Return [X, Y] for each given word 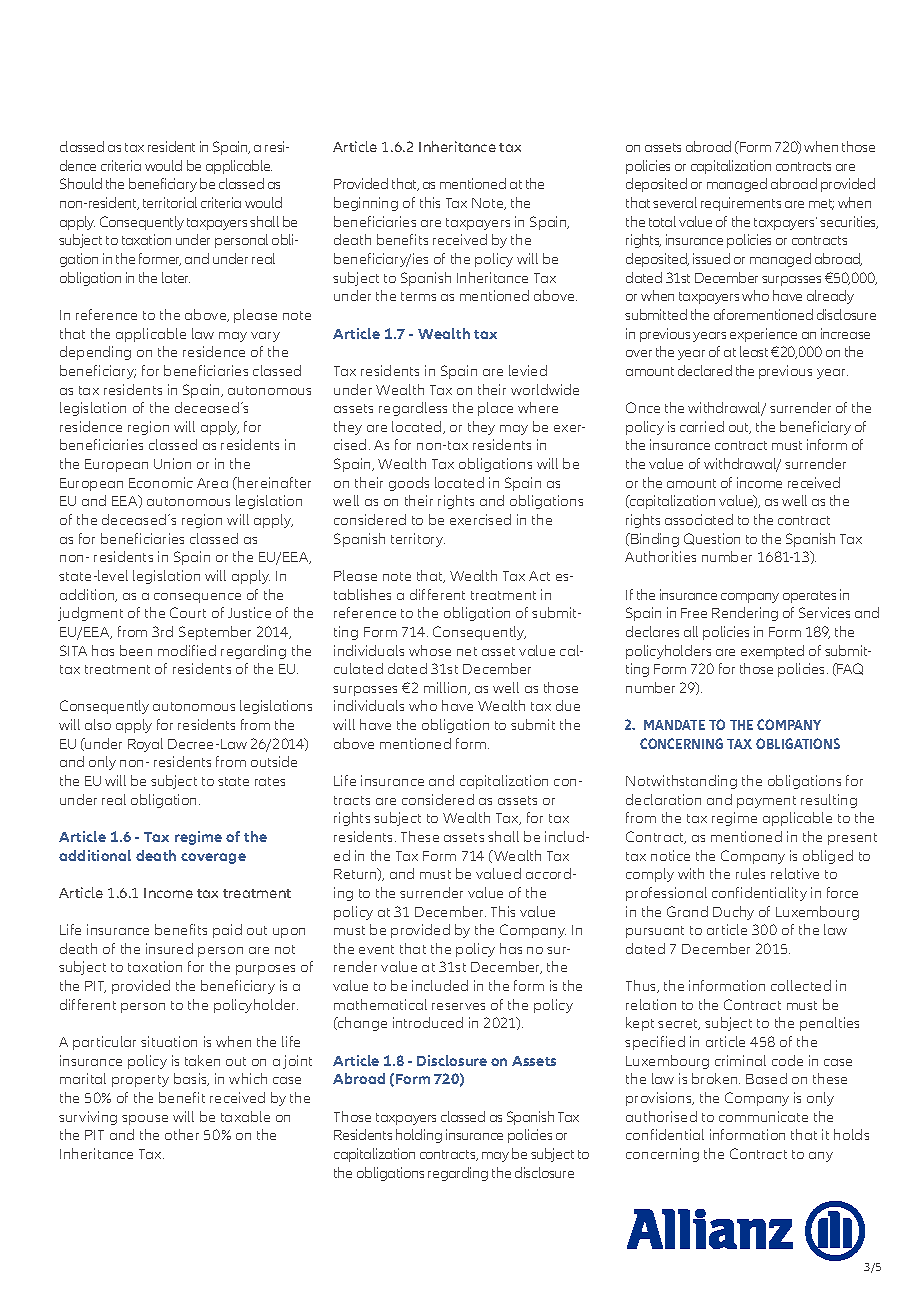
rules [750, 873]
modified [187, 650]
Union [172, 463]
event [376, 949]
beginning [366, 204]
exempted [772, 652]
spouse [145, 1120]
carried [702, 426]
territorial [170, 202]
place [495, 409]
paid [227, 931]
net [467, 651]
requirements [741, 204]
